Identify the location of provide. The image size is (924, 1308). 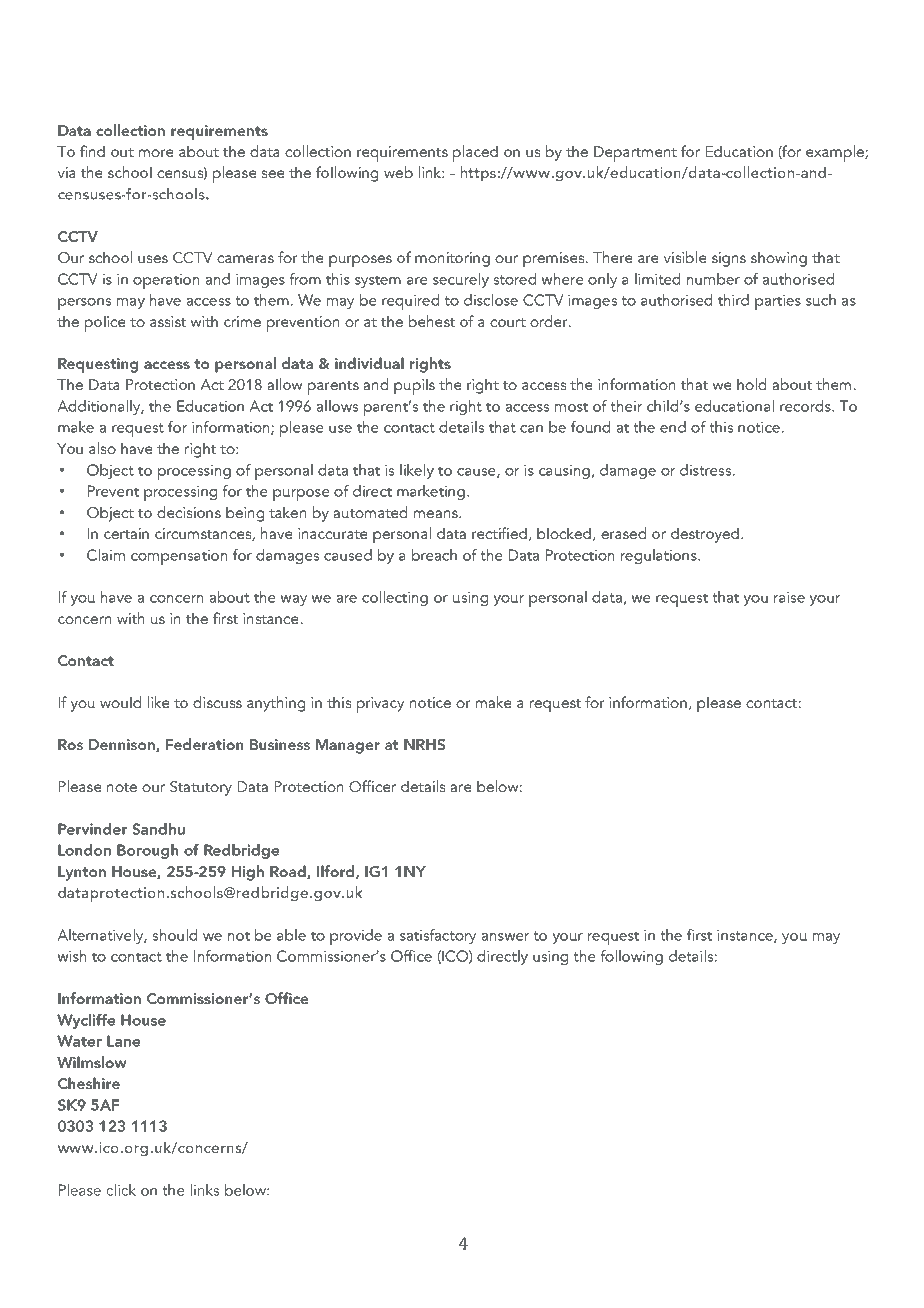
(356, 937).
